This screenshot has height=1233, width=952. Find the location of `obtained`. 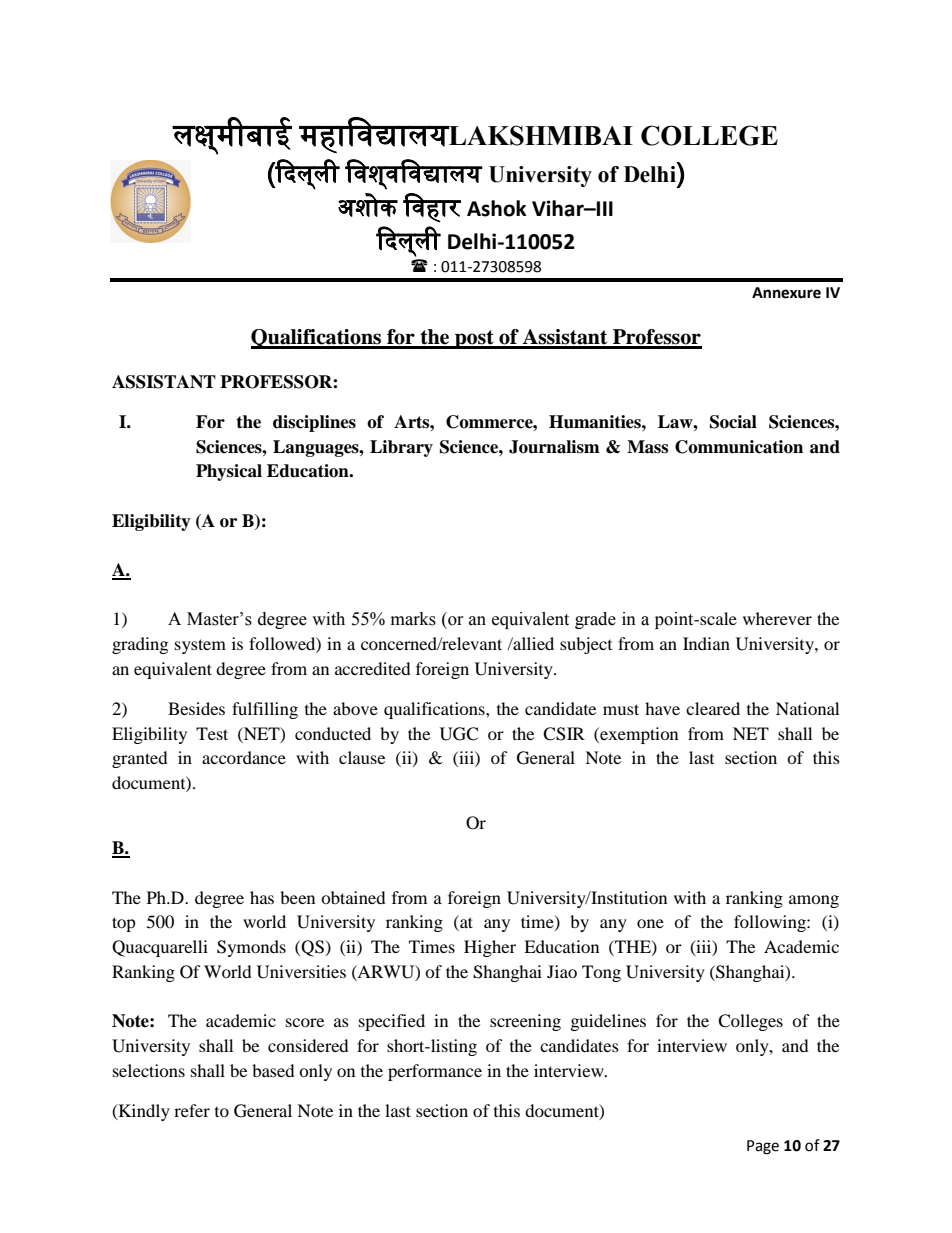

obtained is located at coordinates (353, 897).
